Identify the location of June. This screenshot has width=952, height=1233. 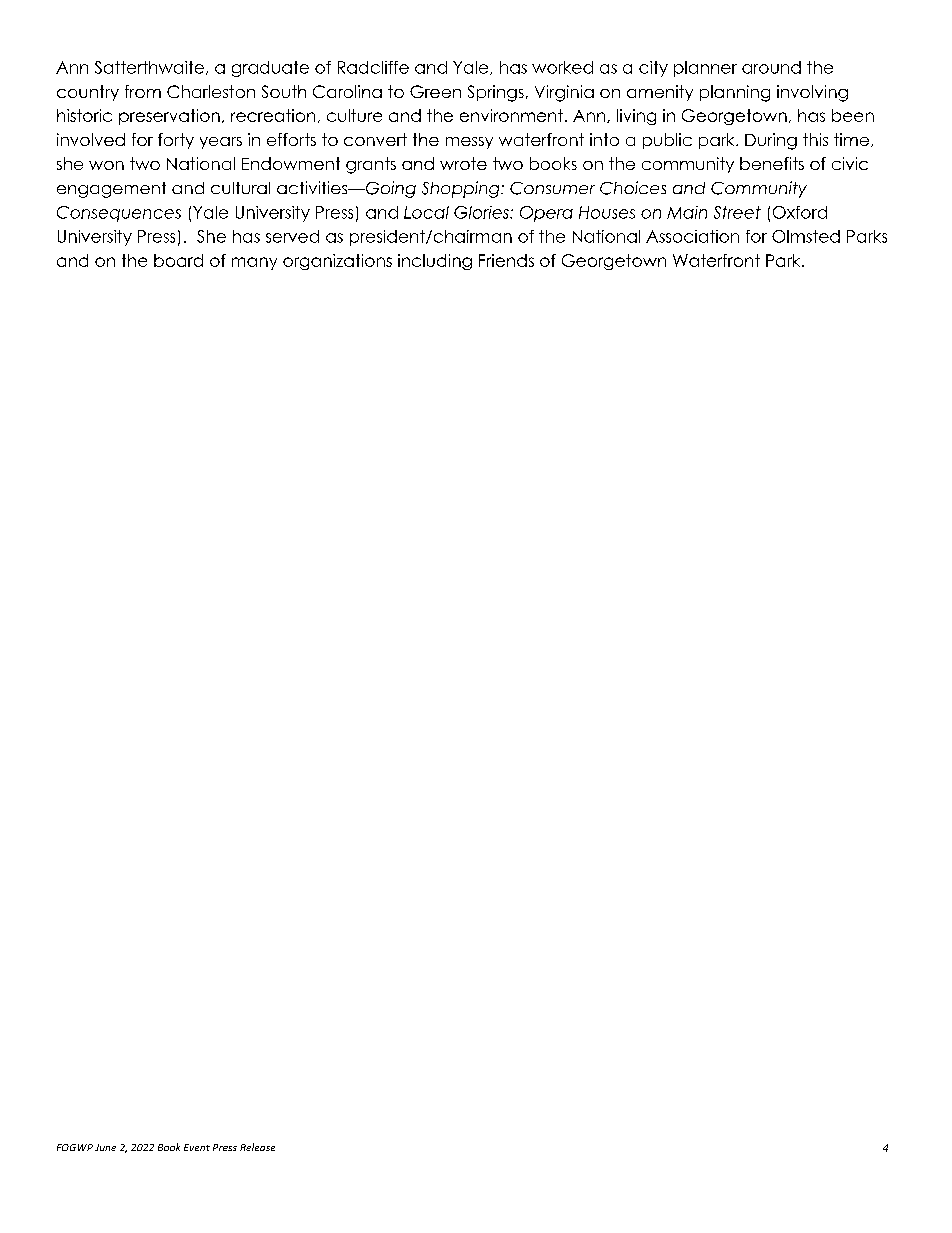
(105, 1147).
